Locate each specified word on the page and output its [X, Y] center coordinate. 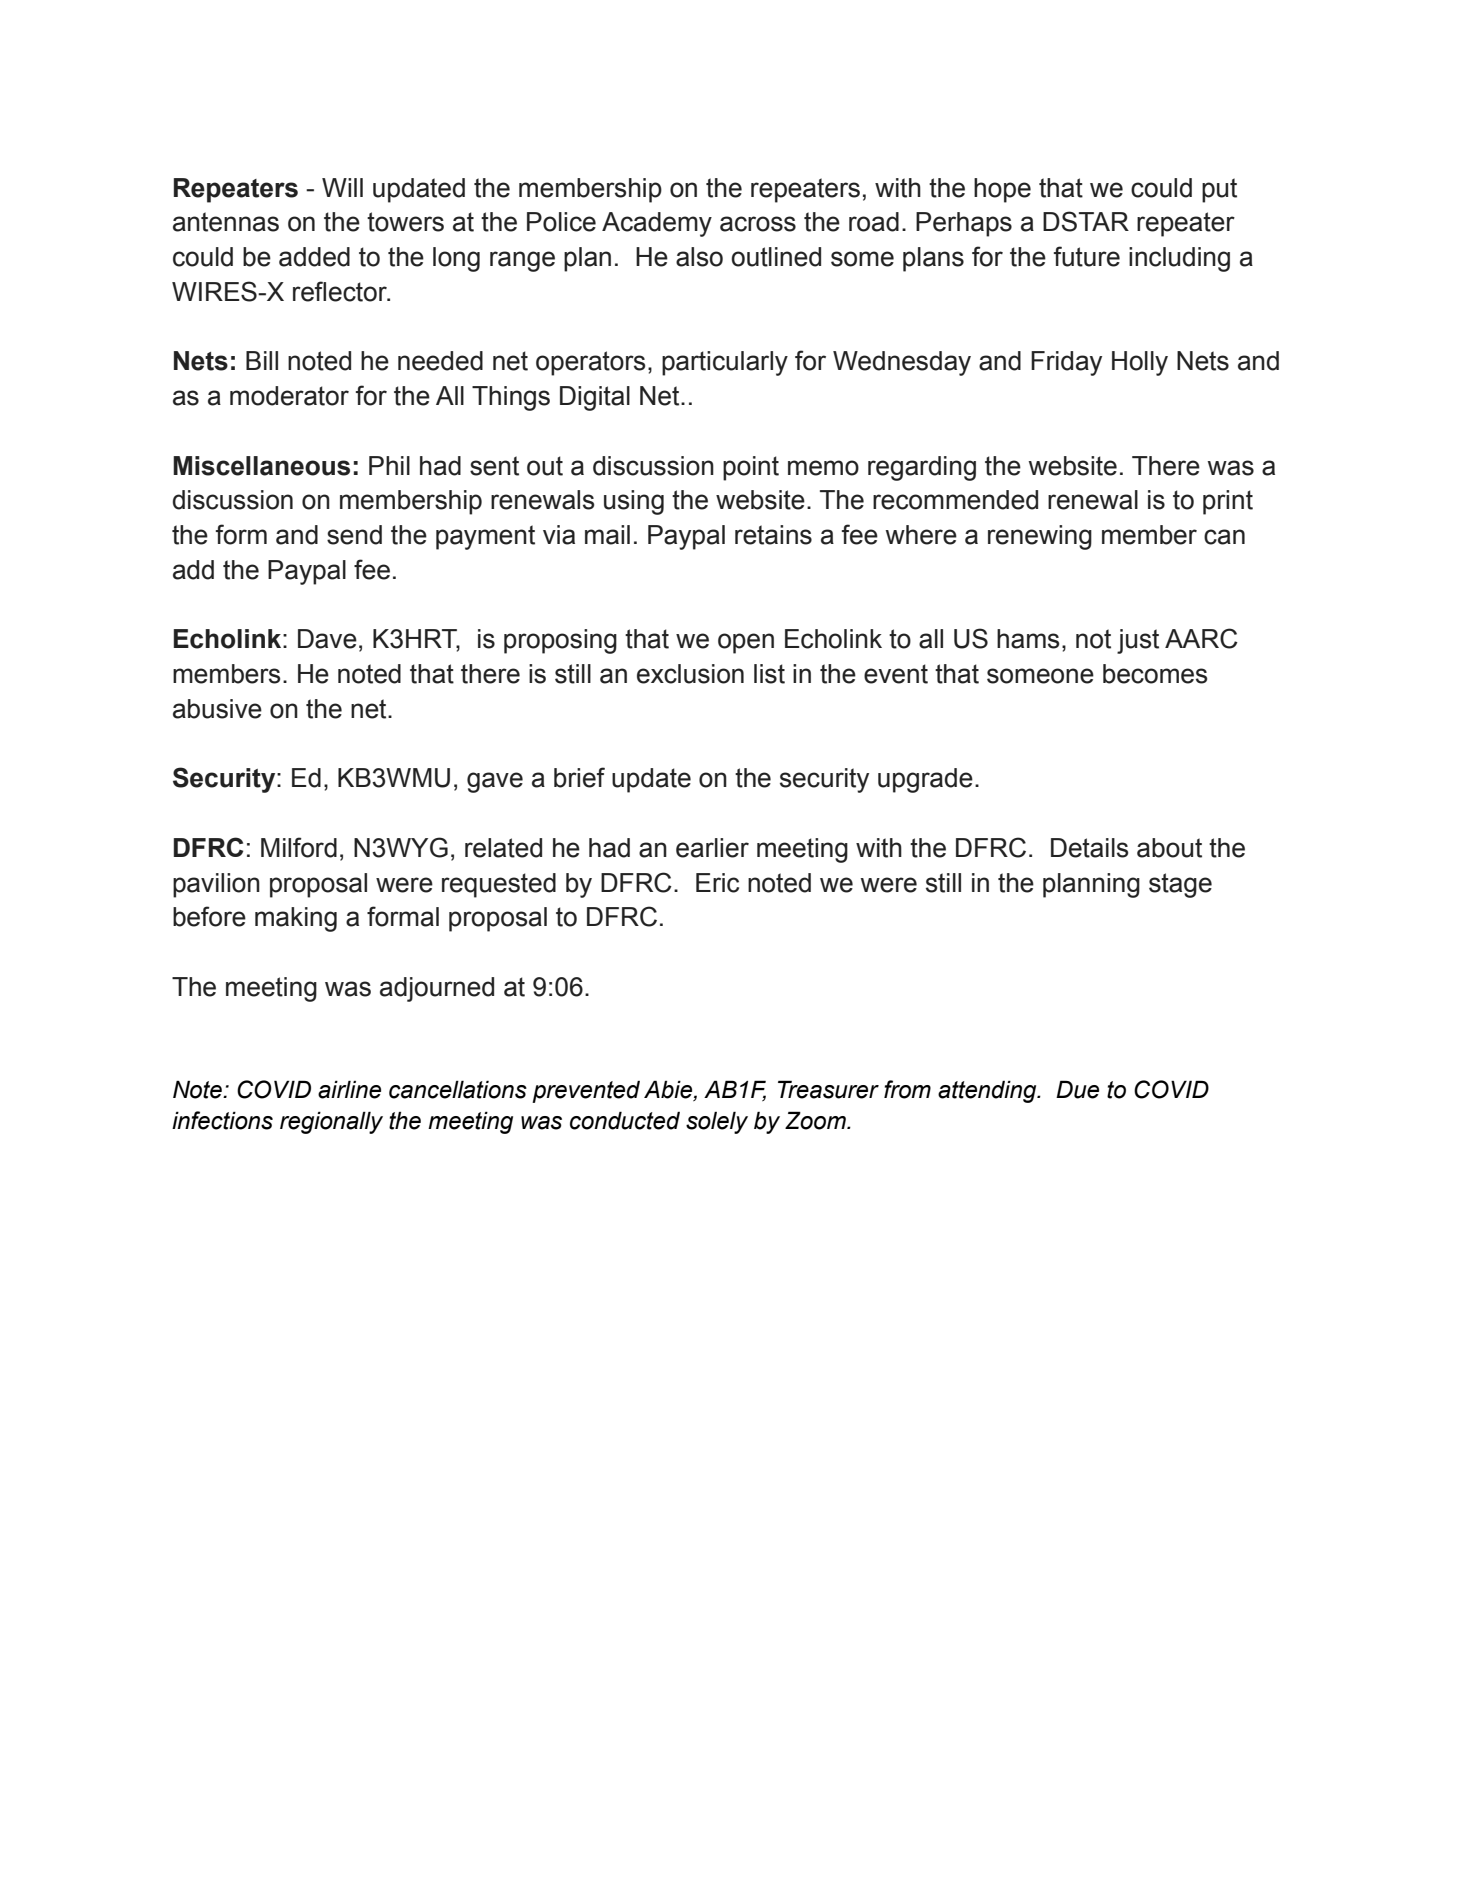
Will [342, 187]
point [751, 468]
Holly [1140, 363]
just [1138, 641]
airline [349, 1089]
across [758, 224]
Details [1089, 848]
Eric [717, 883]
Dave [327, 639]
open [746, 643]
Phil [389, 465]
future [1087, 256]
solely [717, 1122]
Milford [299, 847]
